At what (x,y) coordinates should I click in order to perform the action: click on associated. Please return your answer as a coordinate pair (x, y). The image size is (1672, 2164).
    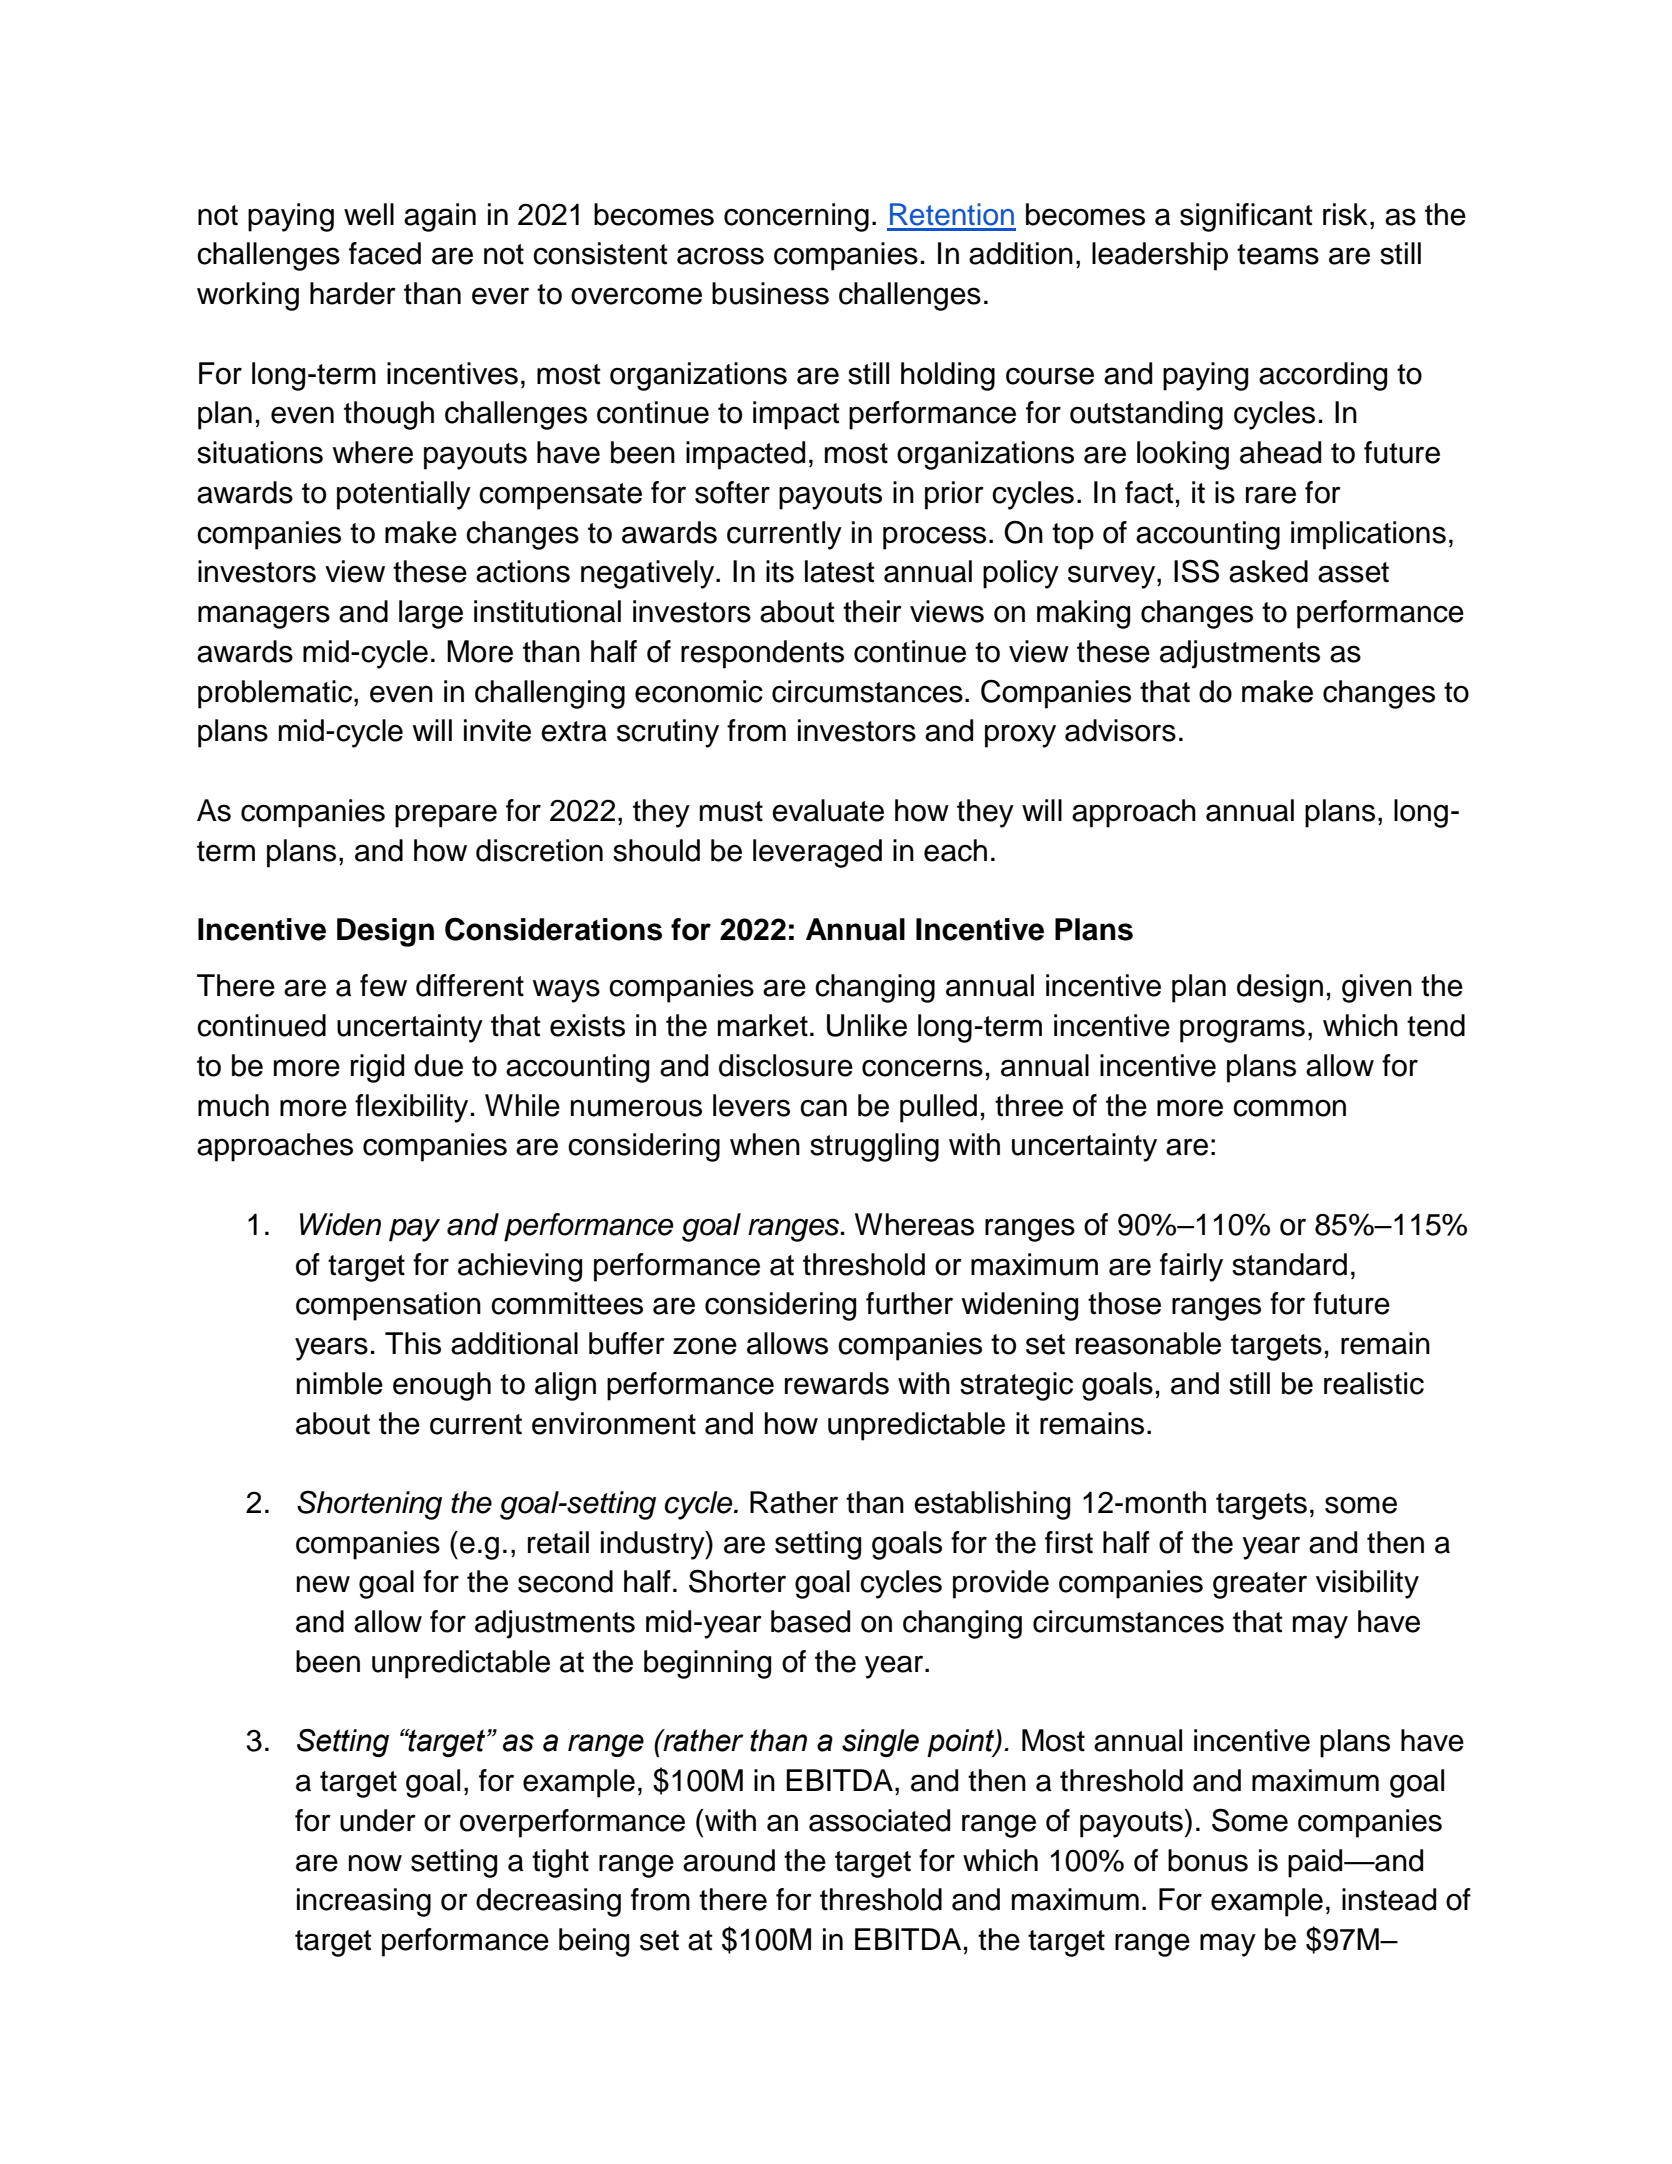
    Looking at the image, I should click on (879, 1820).
